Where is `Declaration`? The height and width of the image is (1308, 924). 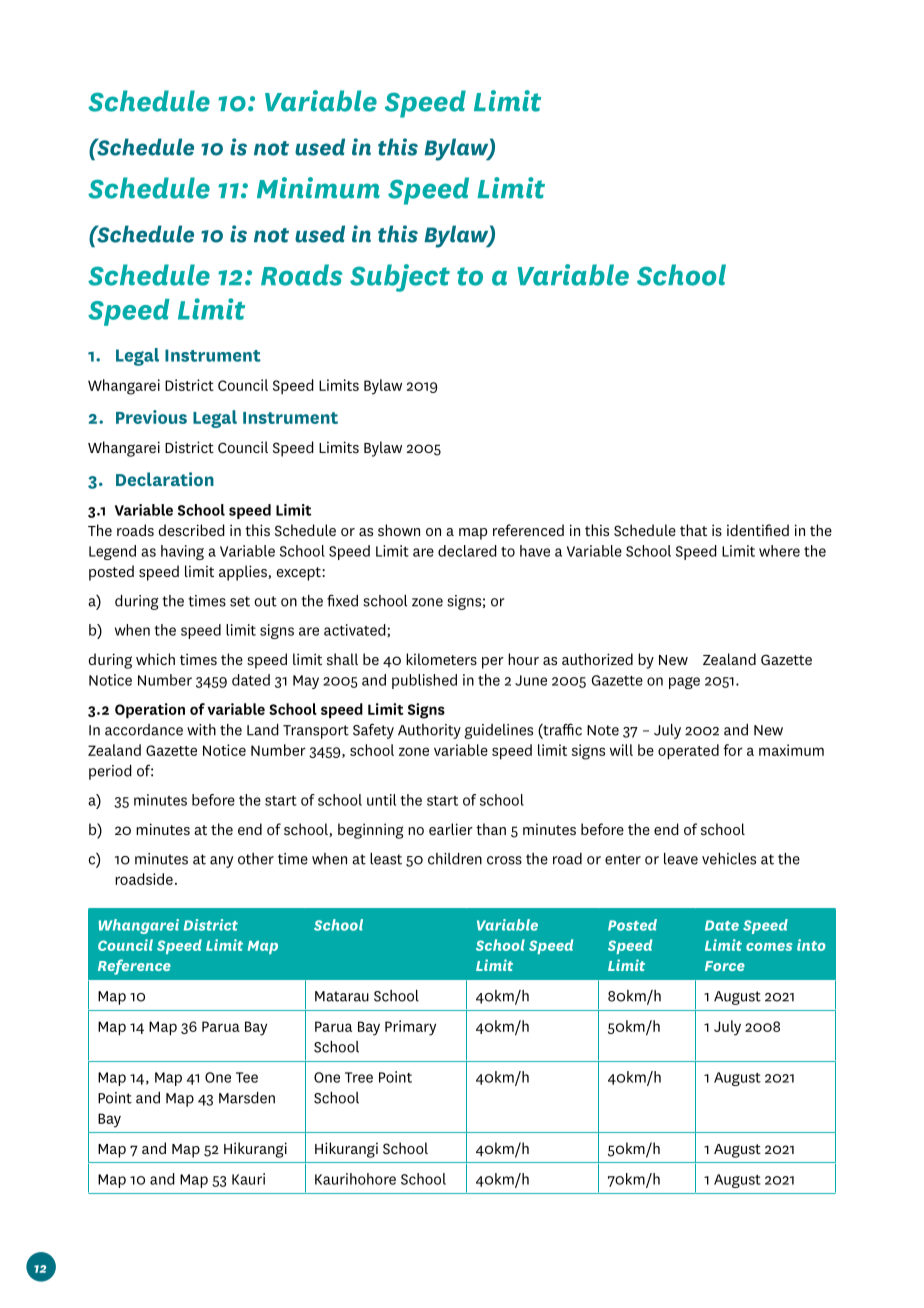
Declaration is located at coordinates (165, 479).
